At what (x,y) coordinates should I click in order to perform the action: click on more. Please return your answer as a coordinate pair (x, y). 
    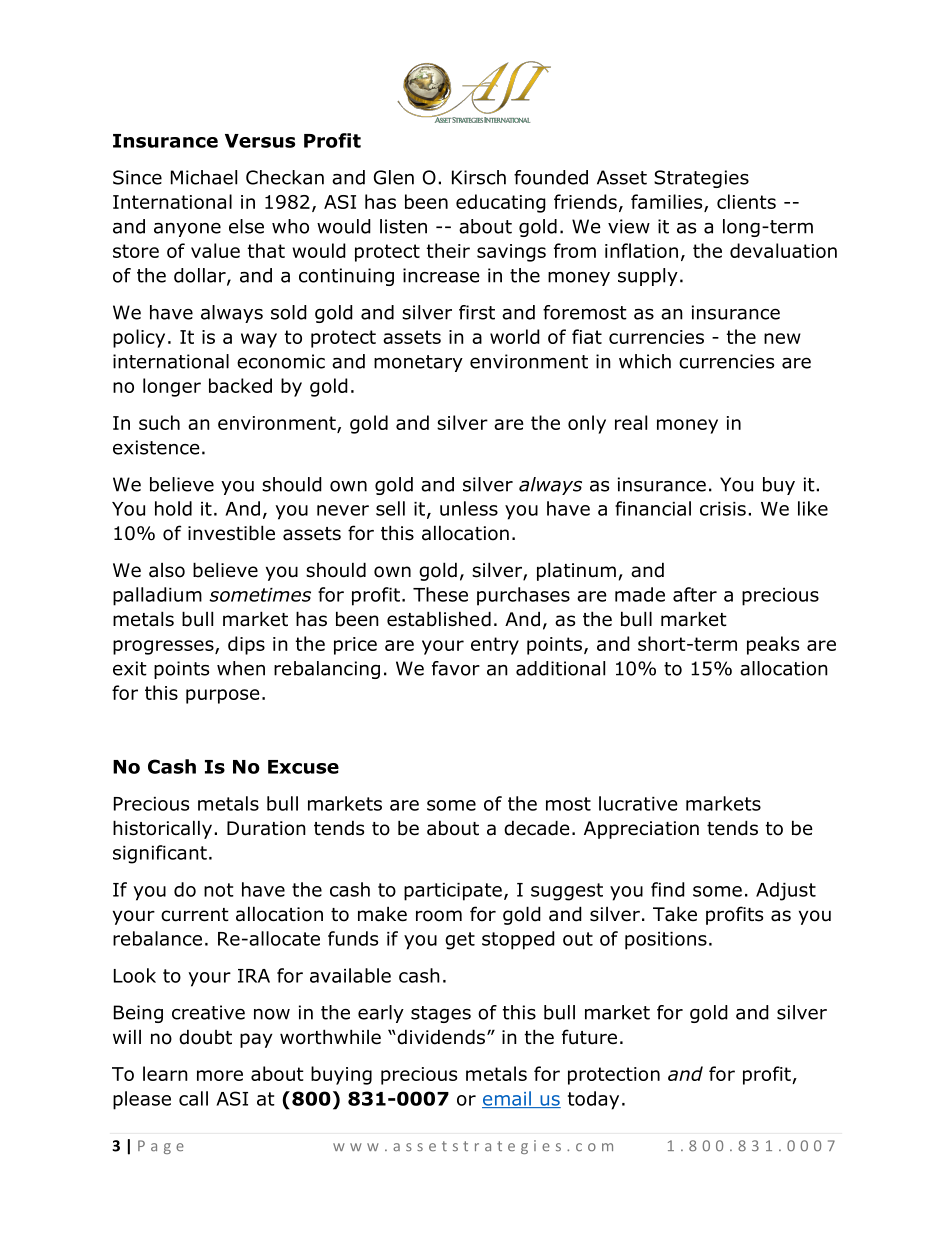
    Looking at the image, I should click on (220, 1075).
